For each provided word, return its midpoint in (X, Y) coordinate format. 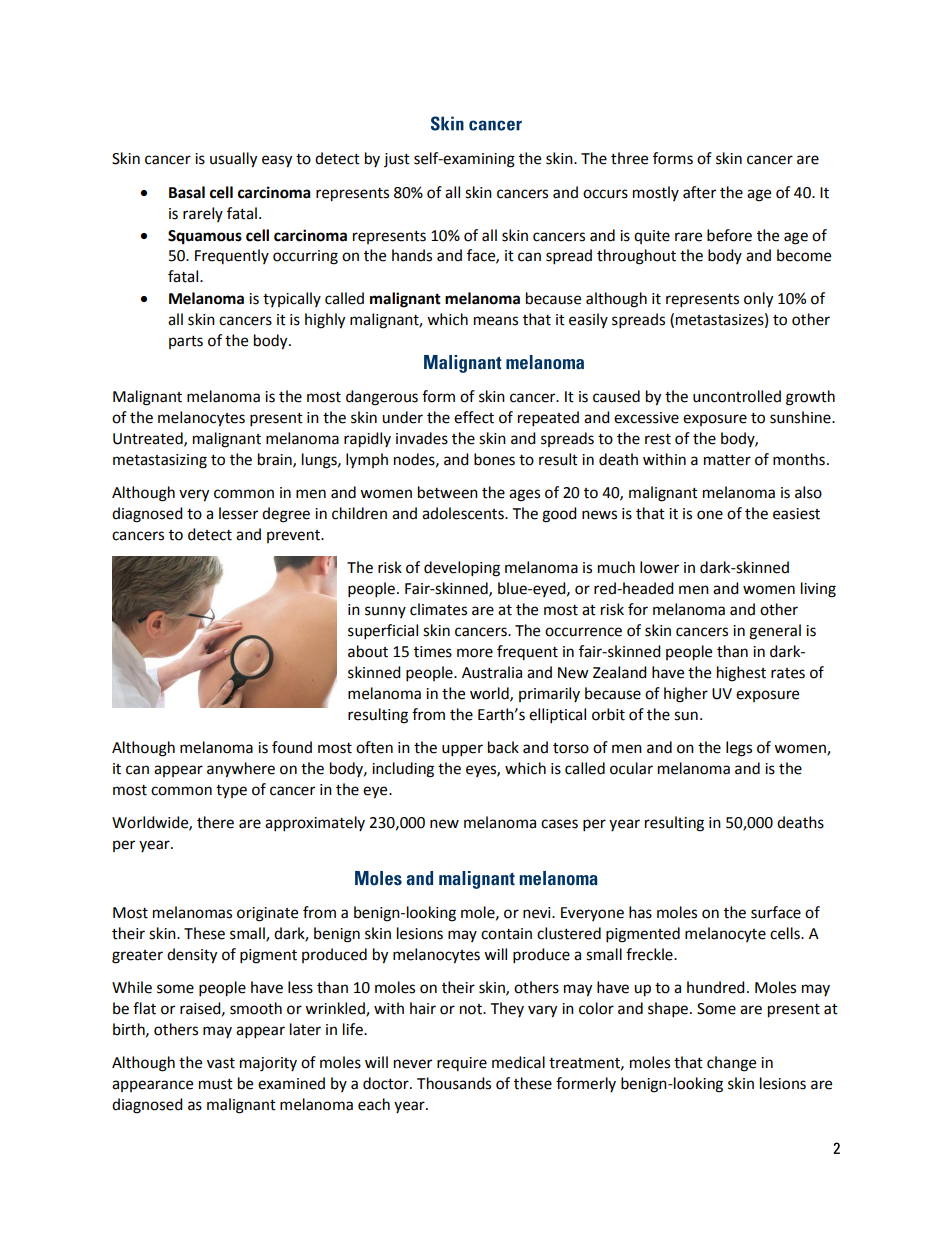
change (731, 1064)
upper (462, 750)
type (231, 791)
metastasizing (160, 461)
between (448, 492)
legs (739, 749)
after (699, 192)
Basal (187, 192)
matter (727, 460)
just (397, 160)
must (216, 1084)
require (462, 1064)
